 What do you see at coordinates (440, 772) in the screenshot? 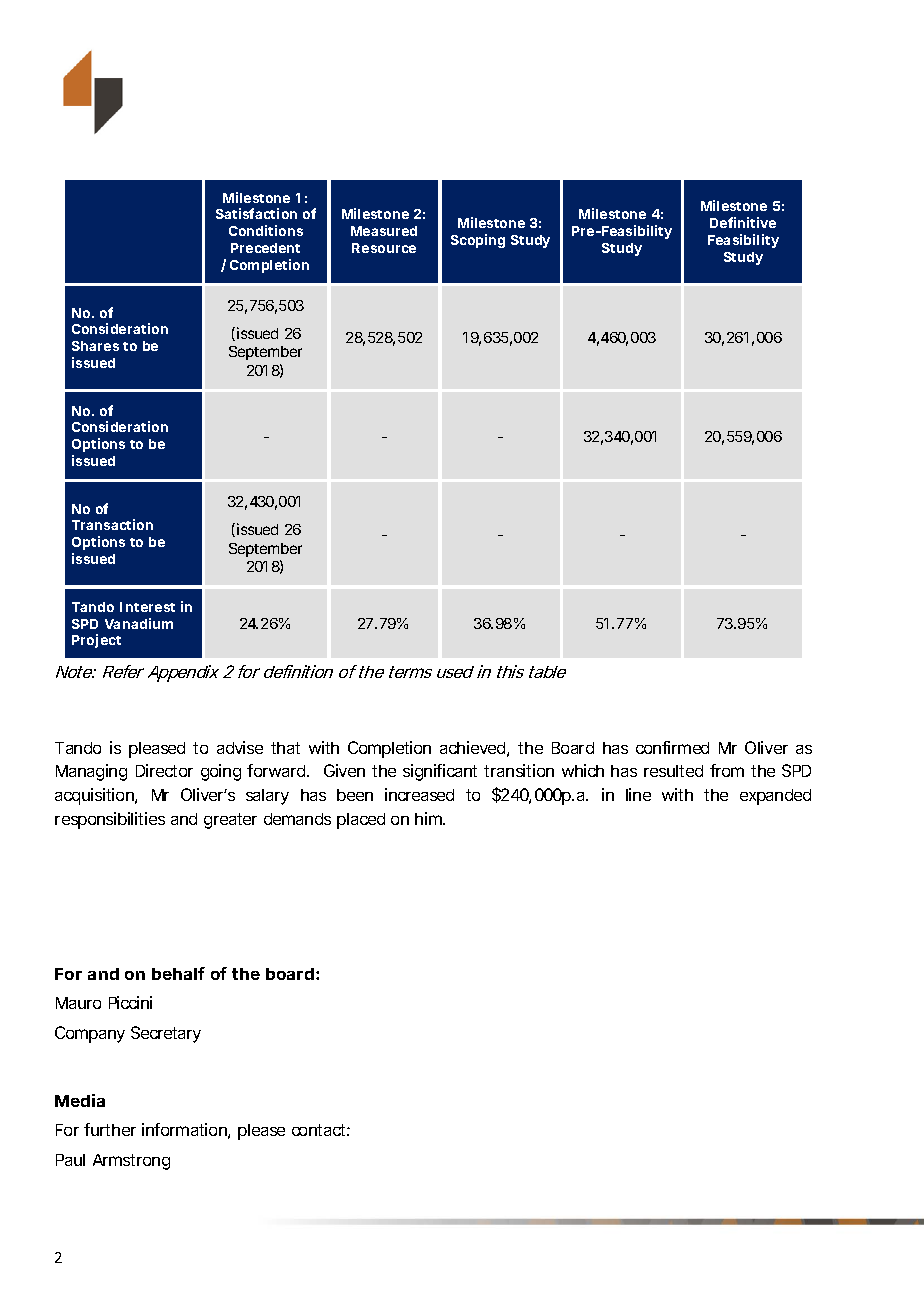
I see `significant` at bounding box center [440, 772].
